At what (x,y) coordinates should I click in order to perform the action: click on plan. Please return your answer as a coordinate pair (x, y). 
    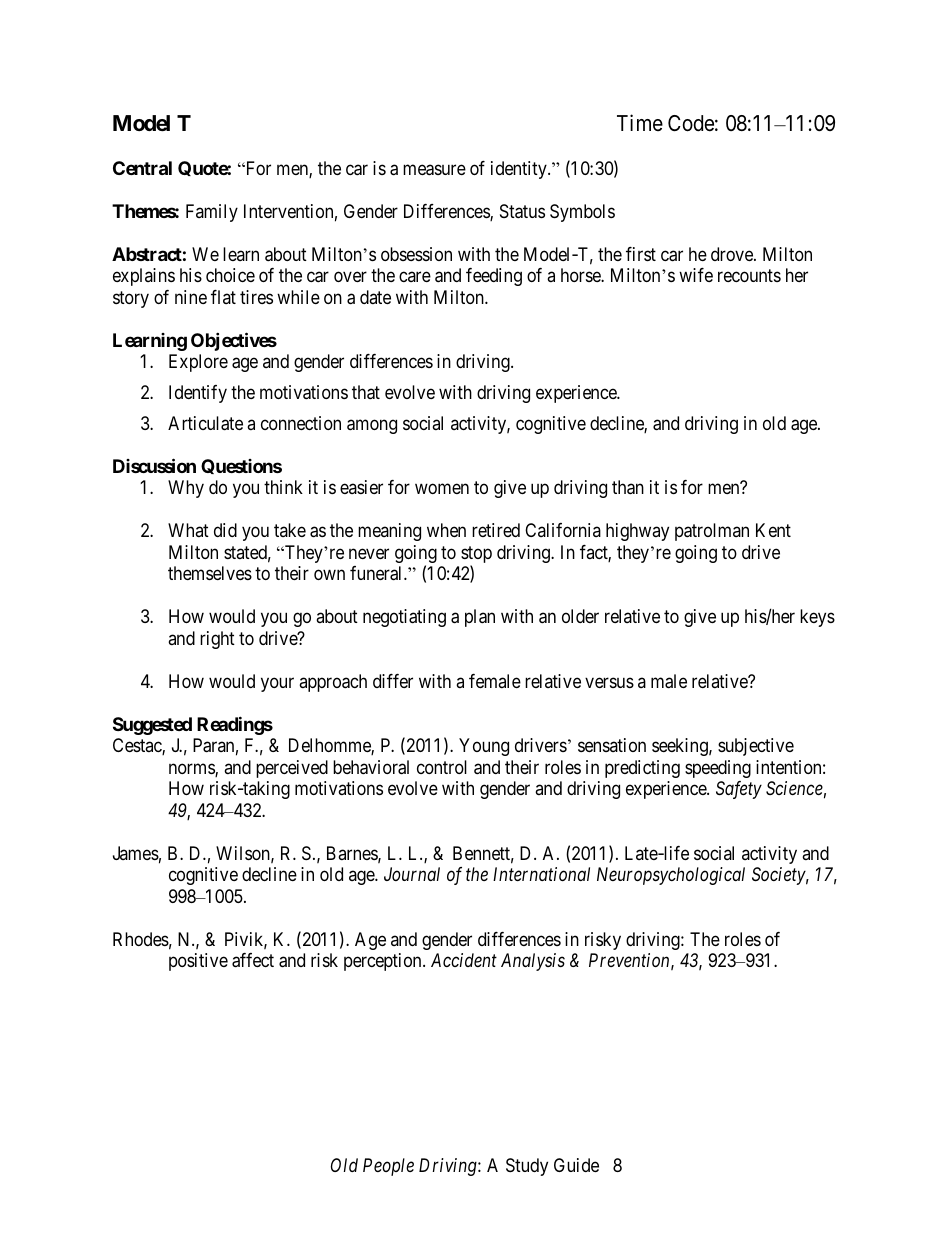
    Looking at the image, I should click on (480, 618).
